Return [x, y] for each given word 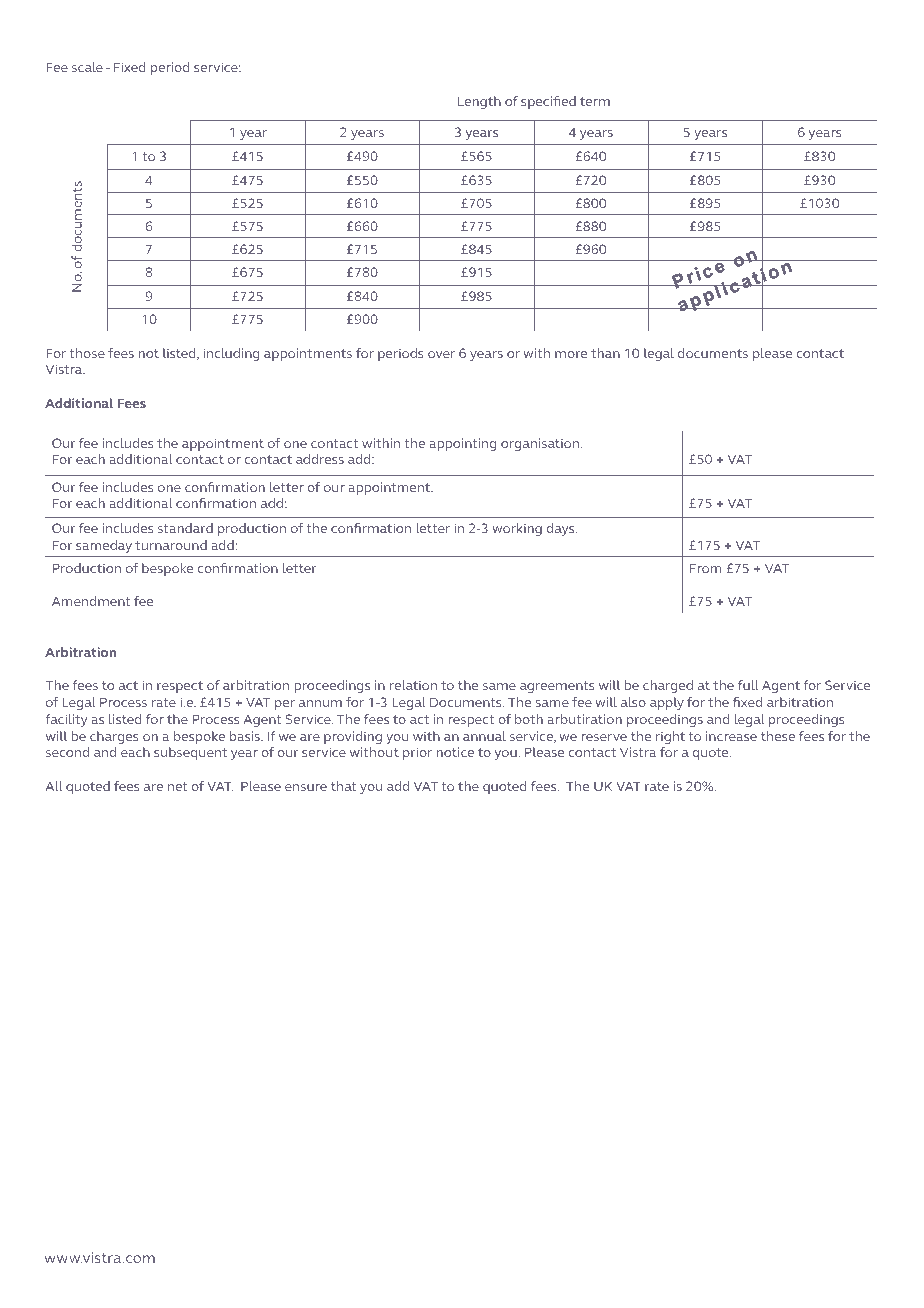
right [670, 737]
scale [87, 67]
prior [417, 753]
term [595, 101]
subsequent [190, 753]
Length [479, 102]
